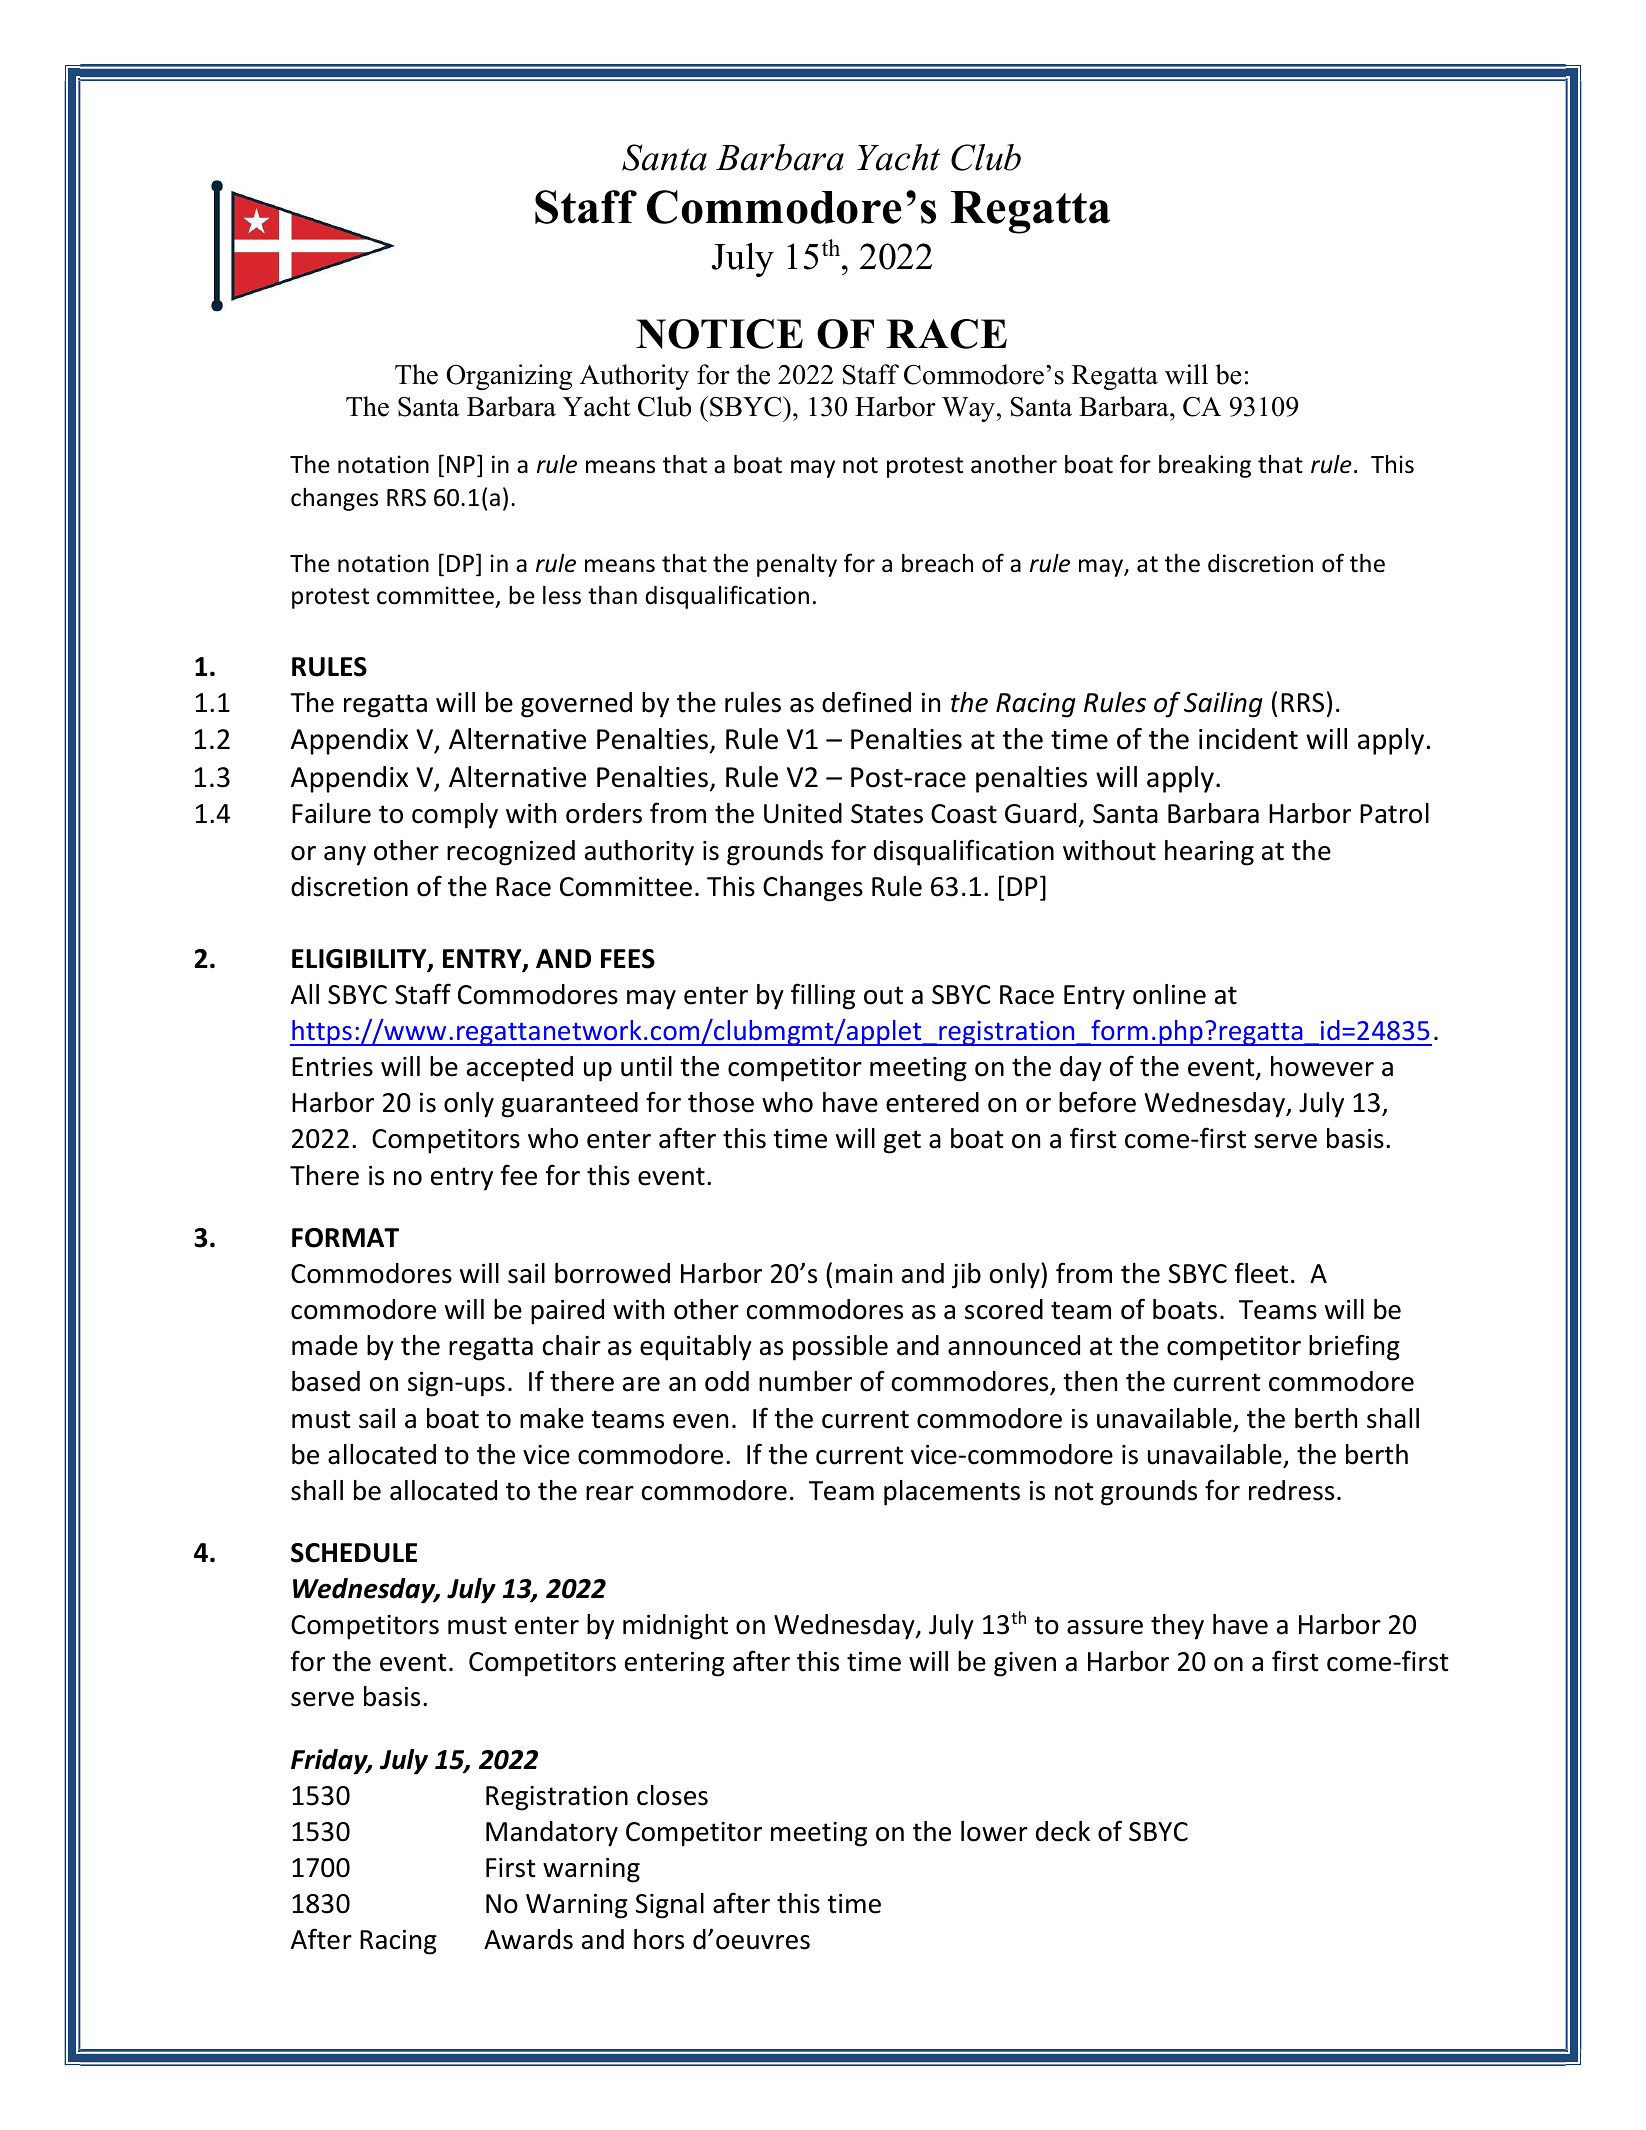 The width and height of the screenshot is (1646, 2130). What do you see at coordinates (455, 816) in the screenshot?
I see `comply` at bounding box center [455, 816].
